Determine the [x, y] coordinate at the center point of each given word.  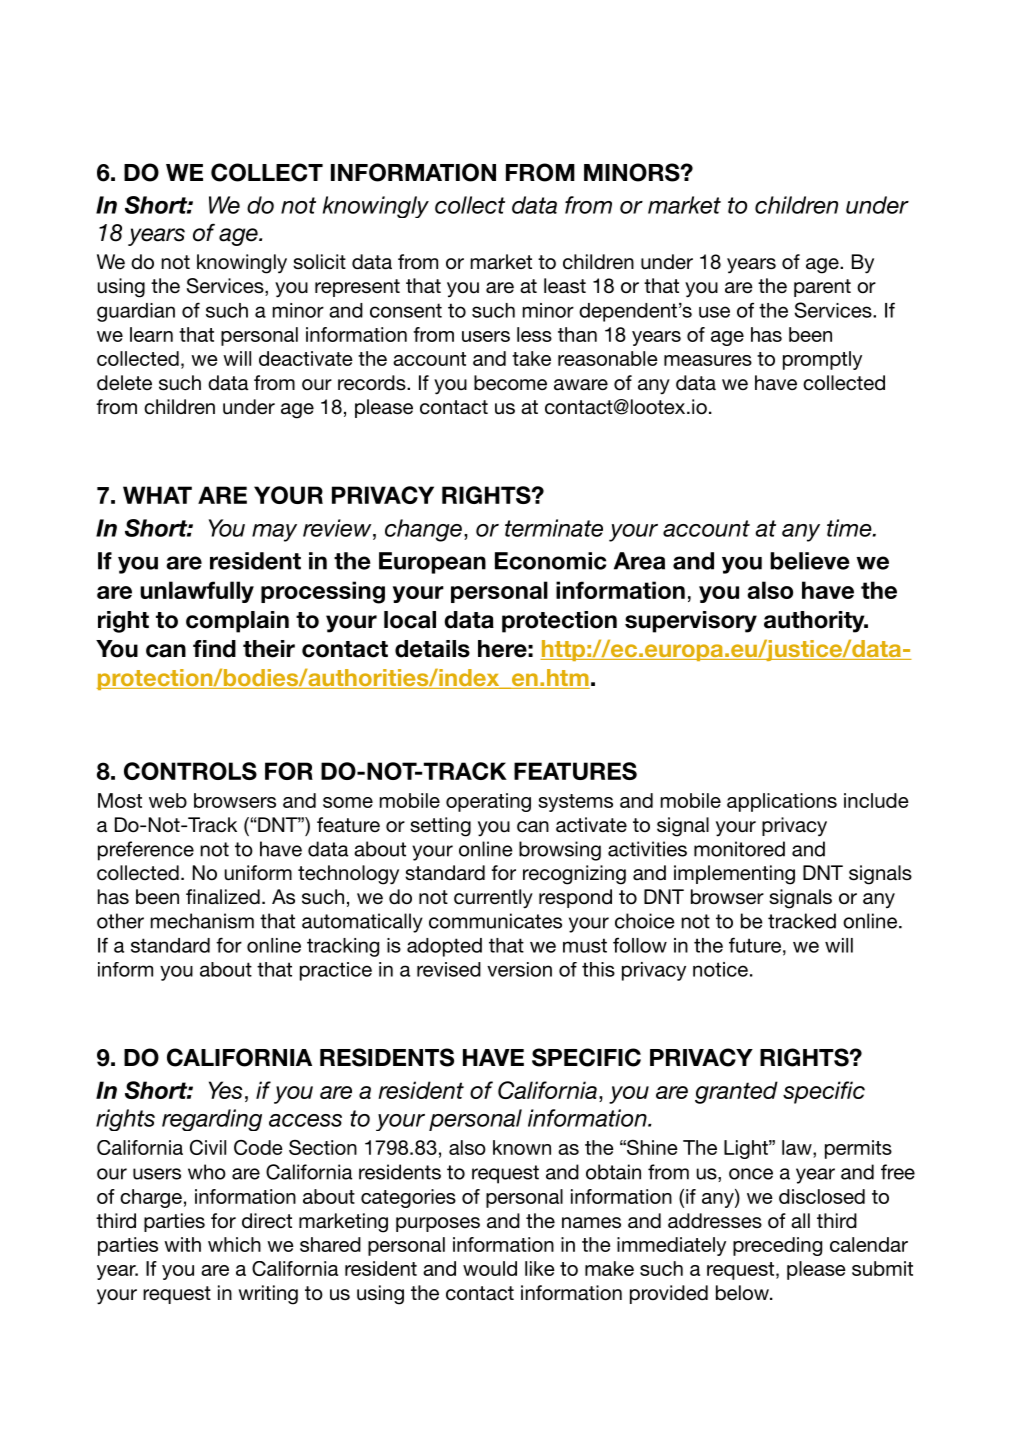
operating [488, 802]
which [234, 1244]
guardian [136, 312]
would [490, 1268]
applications [782, 802]
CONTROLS [190, 771]
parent [822, 288]
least [565, 286]
